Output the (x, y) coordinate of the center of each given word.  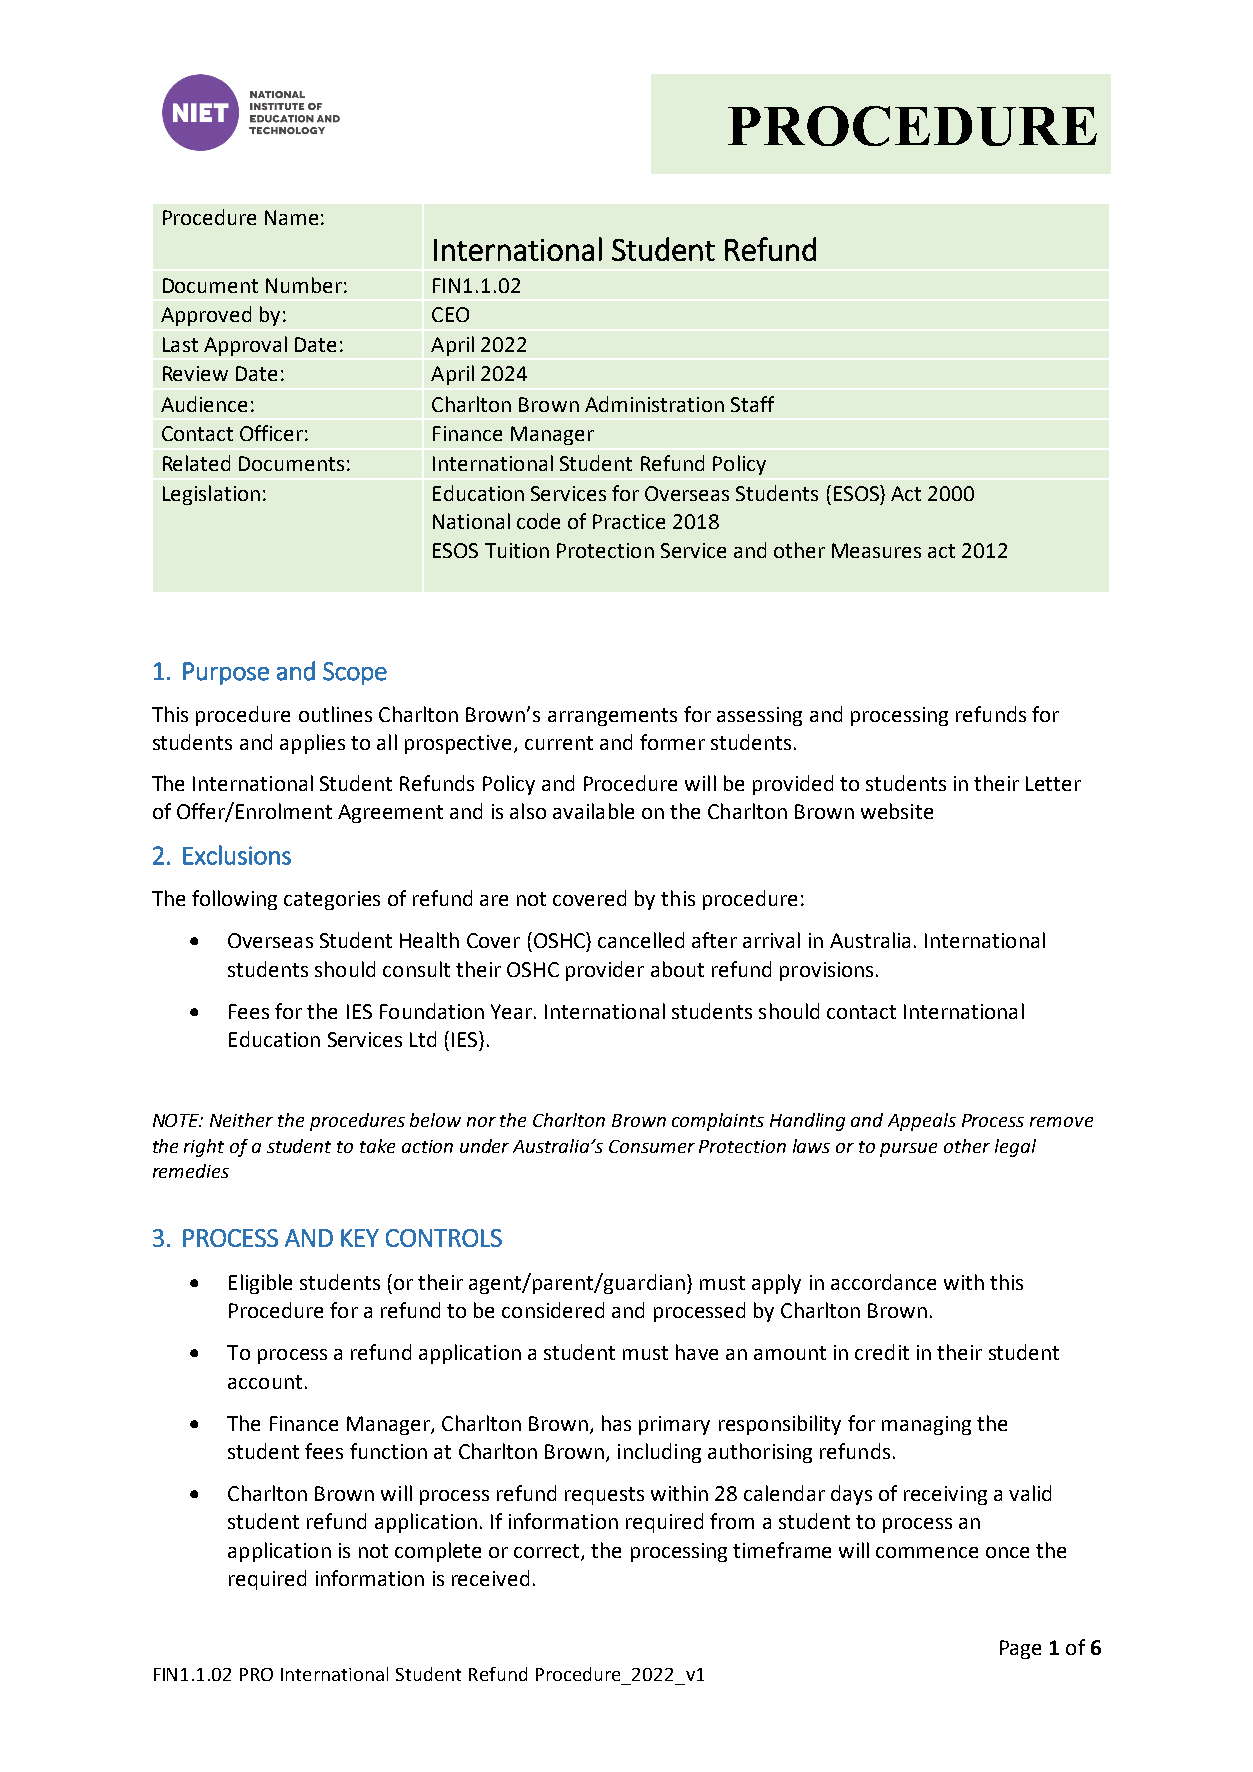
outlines (335, 714)
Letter (1053, 783)
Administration (654, 404)
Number (304, 285)
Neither (241, 1120)
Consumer (652, 1146)
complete (438, 1552)
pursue (908, 1150)
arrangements (612, 717)
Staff (752, 404)
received (490, 1578)
